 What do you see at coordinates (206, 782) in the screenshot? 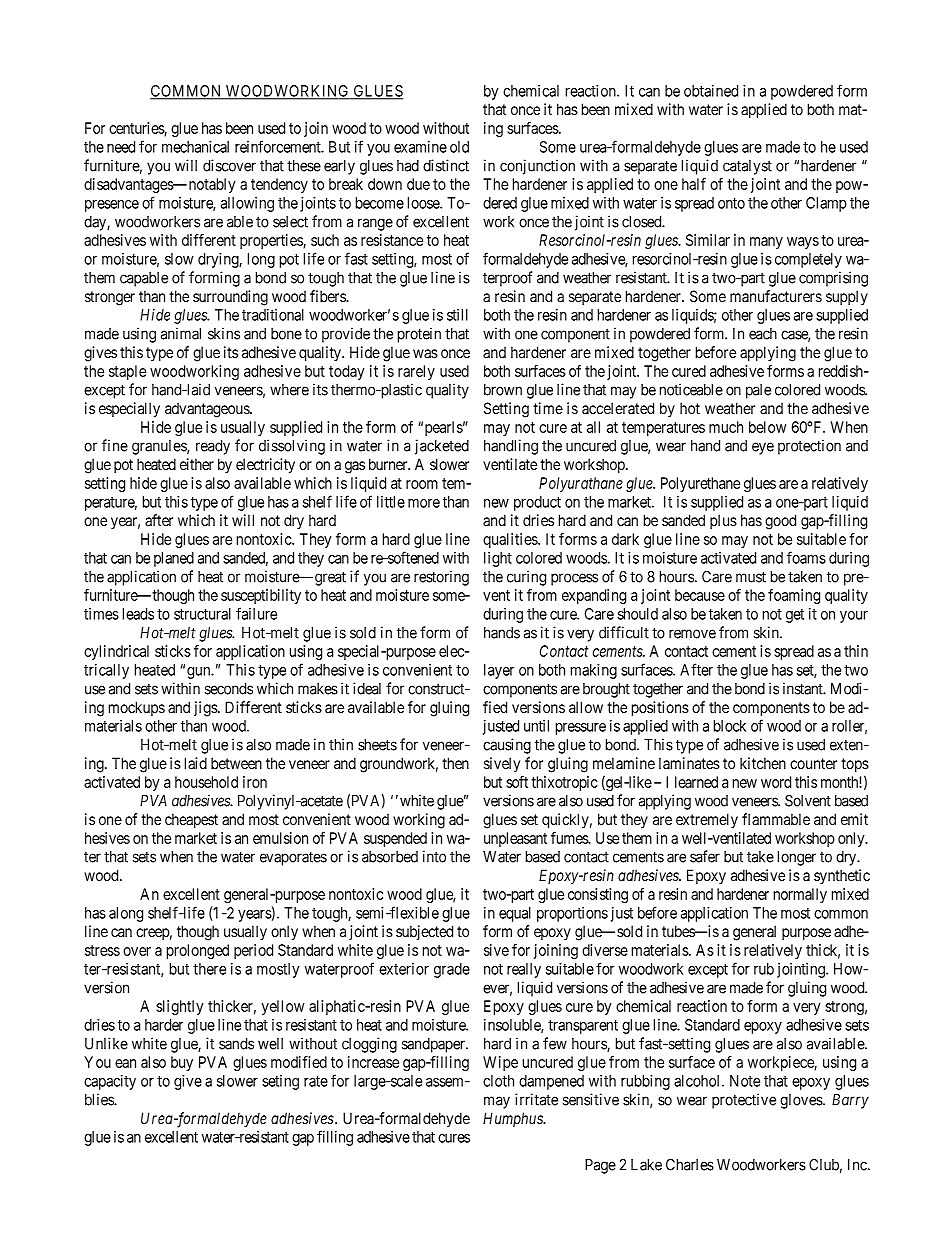
I see `household` at bounding box center [206, 782].
